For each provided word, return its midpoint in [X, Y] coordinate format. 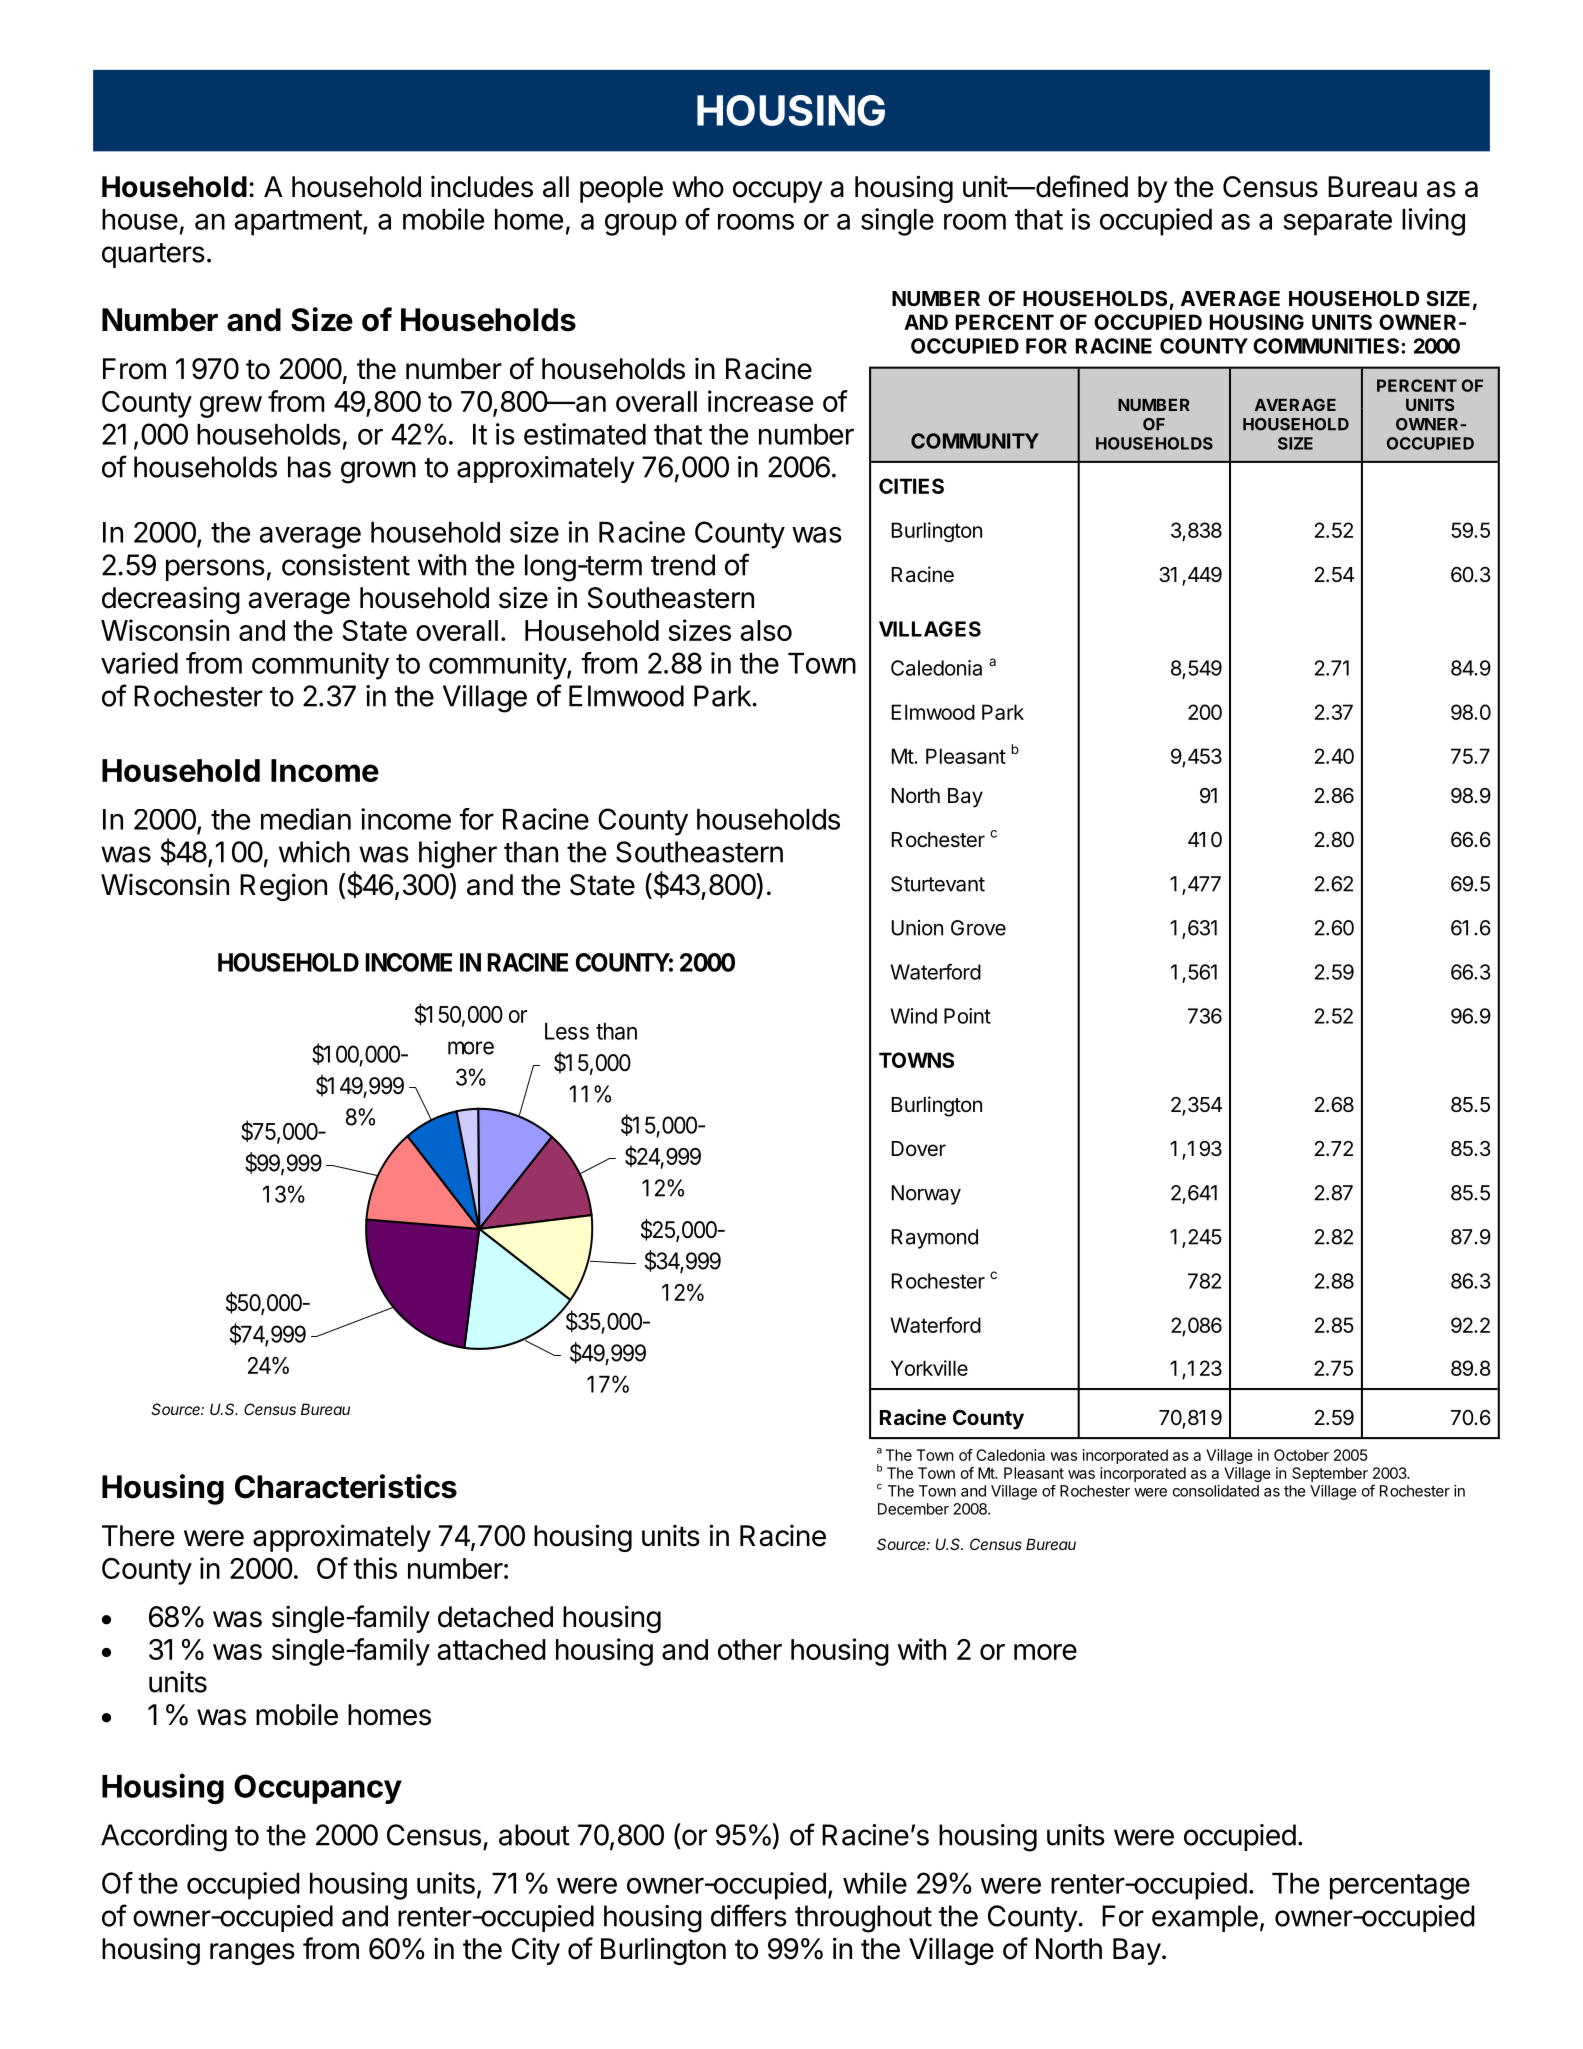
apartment [298, 223]
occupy [777, 192]
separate [1337, 223]
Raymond [935, 1239]
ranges [252, 1954]
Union [917, 928]
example [1205, 1918]
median [306, 819]
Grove [978, 928]
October [1301, 1455]
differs [749, 1915]
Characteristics [346, 1486]
